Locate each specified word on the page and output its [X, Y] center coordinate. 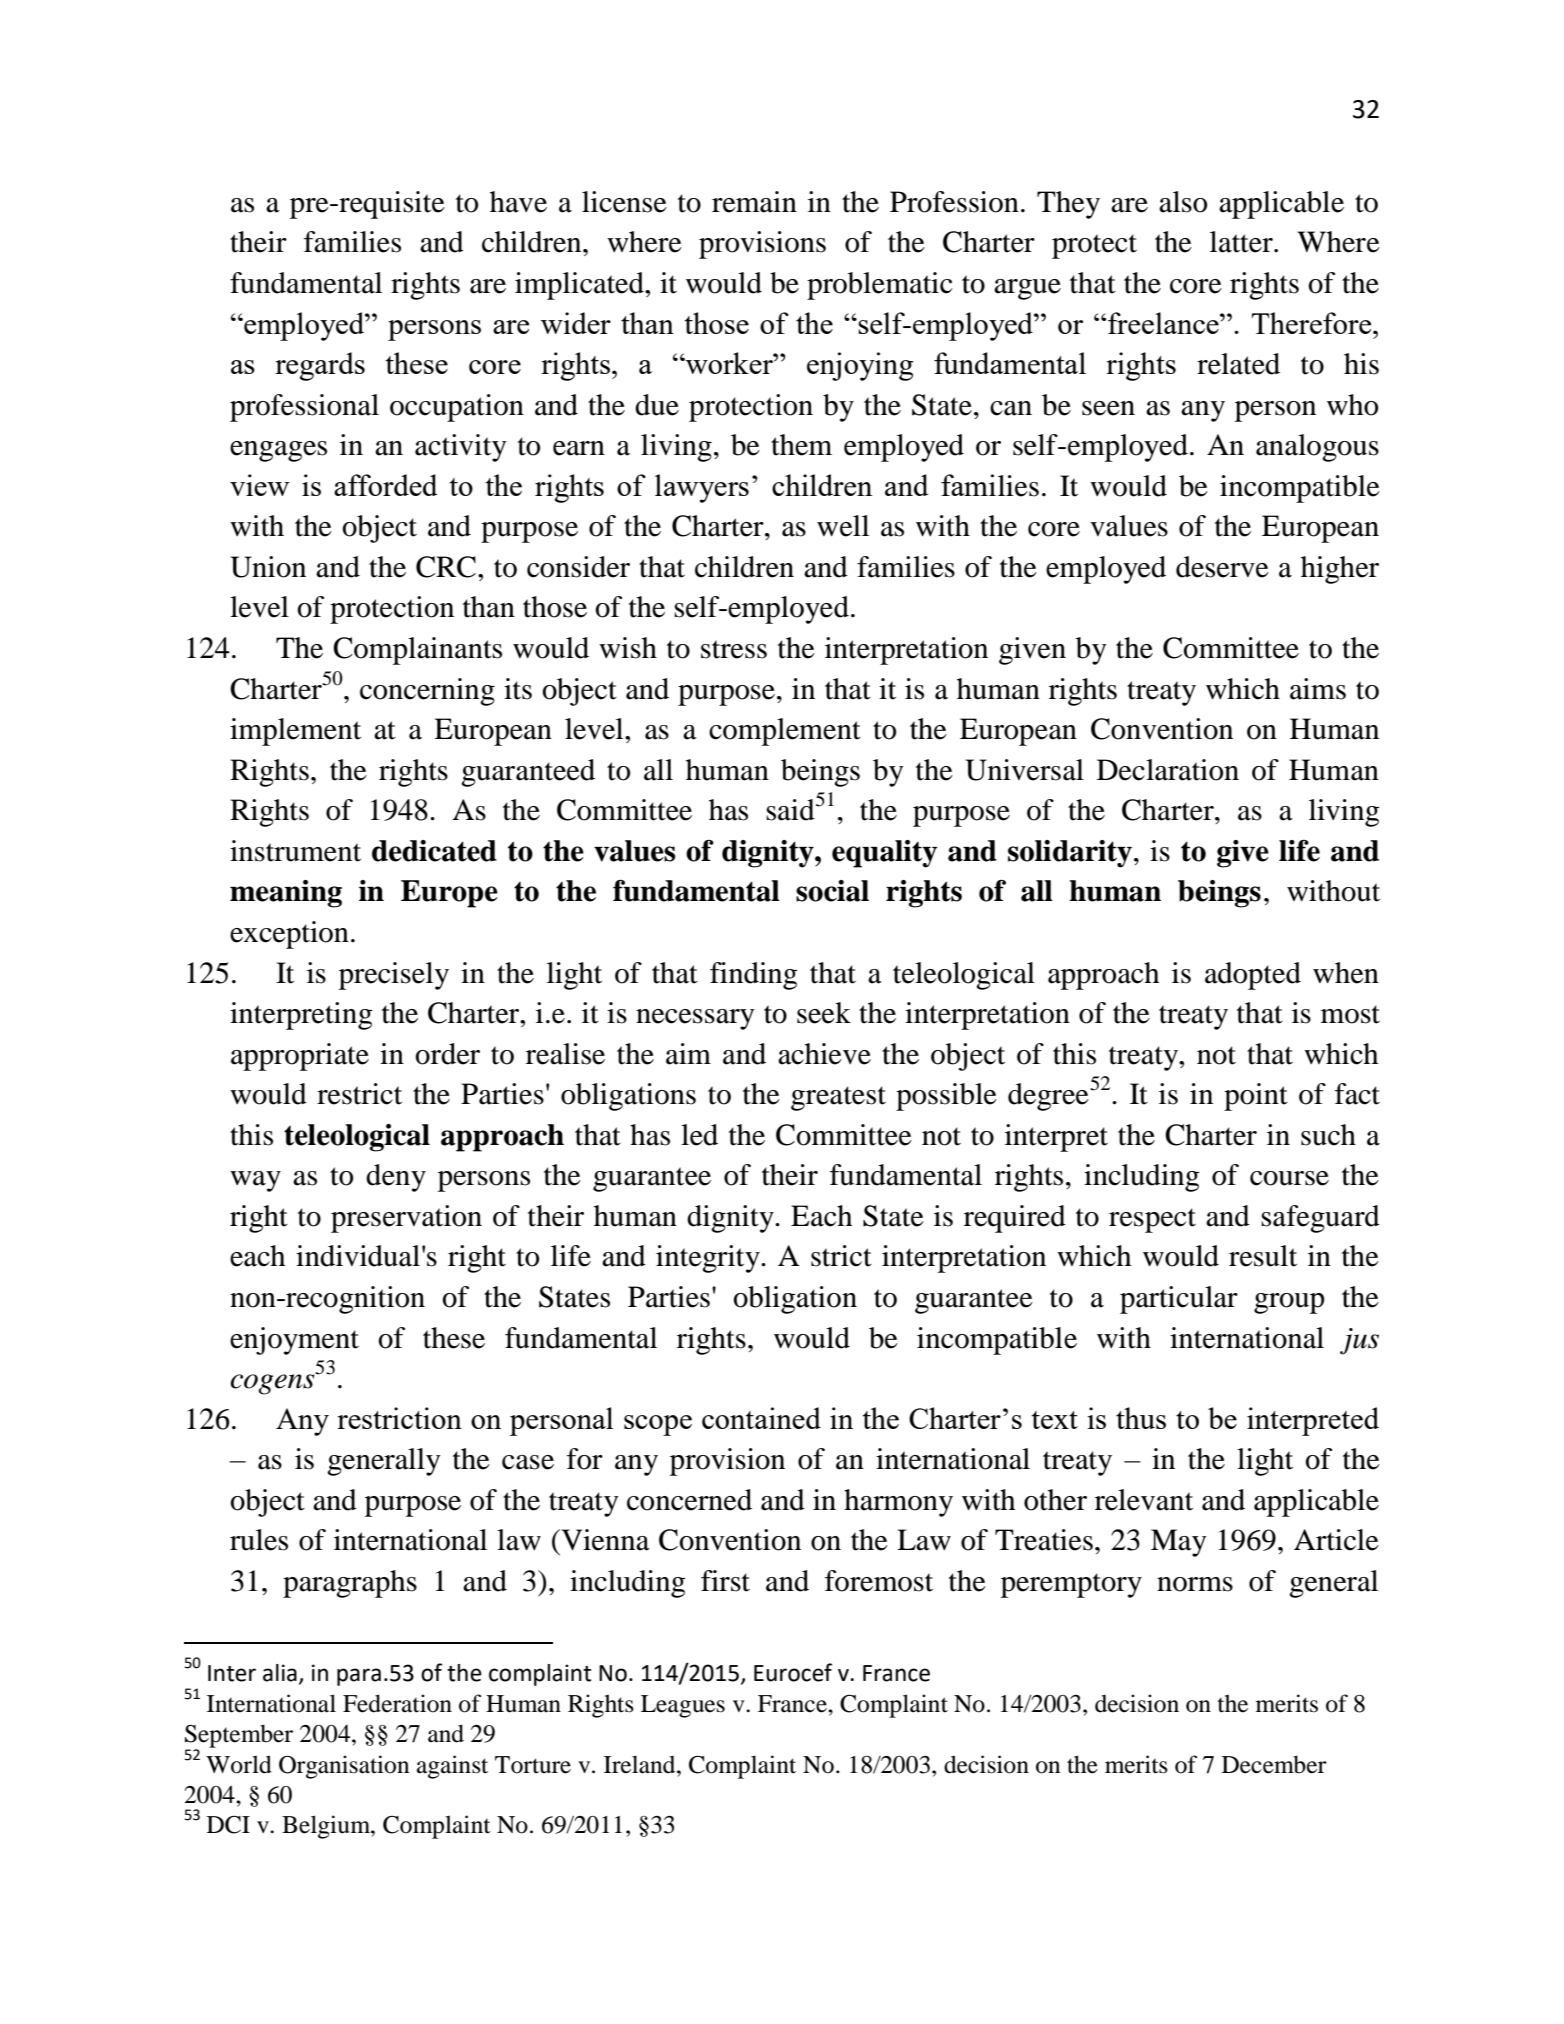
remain [754, 202]
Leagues [683, 1706]
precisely [394, 976]
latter [1242, 242]
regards [320, 366]
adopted [1253, 976]
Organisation [344, 1767]
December [1274, 1764]
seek [824, 1013]
